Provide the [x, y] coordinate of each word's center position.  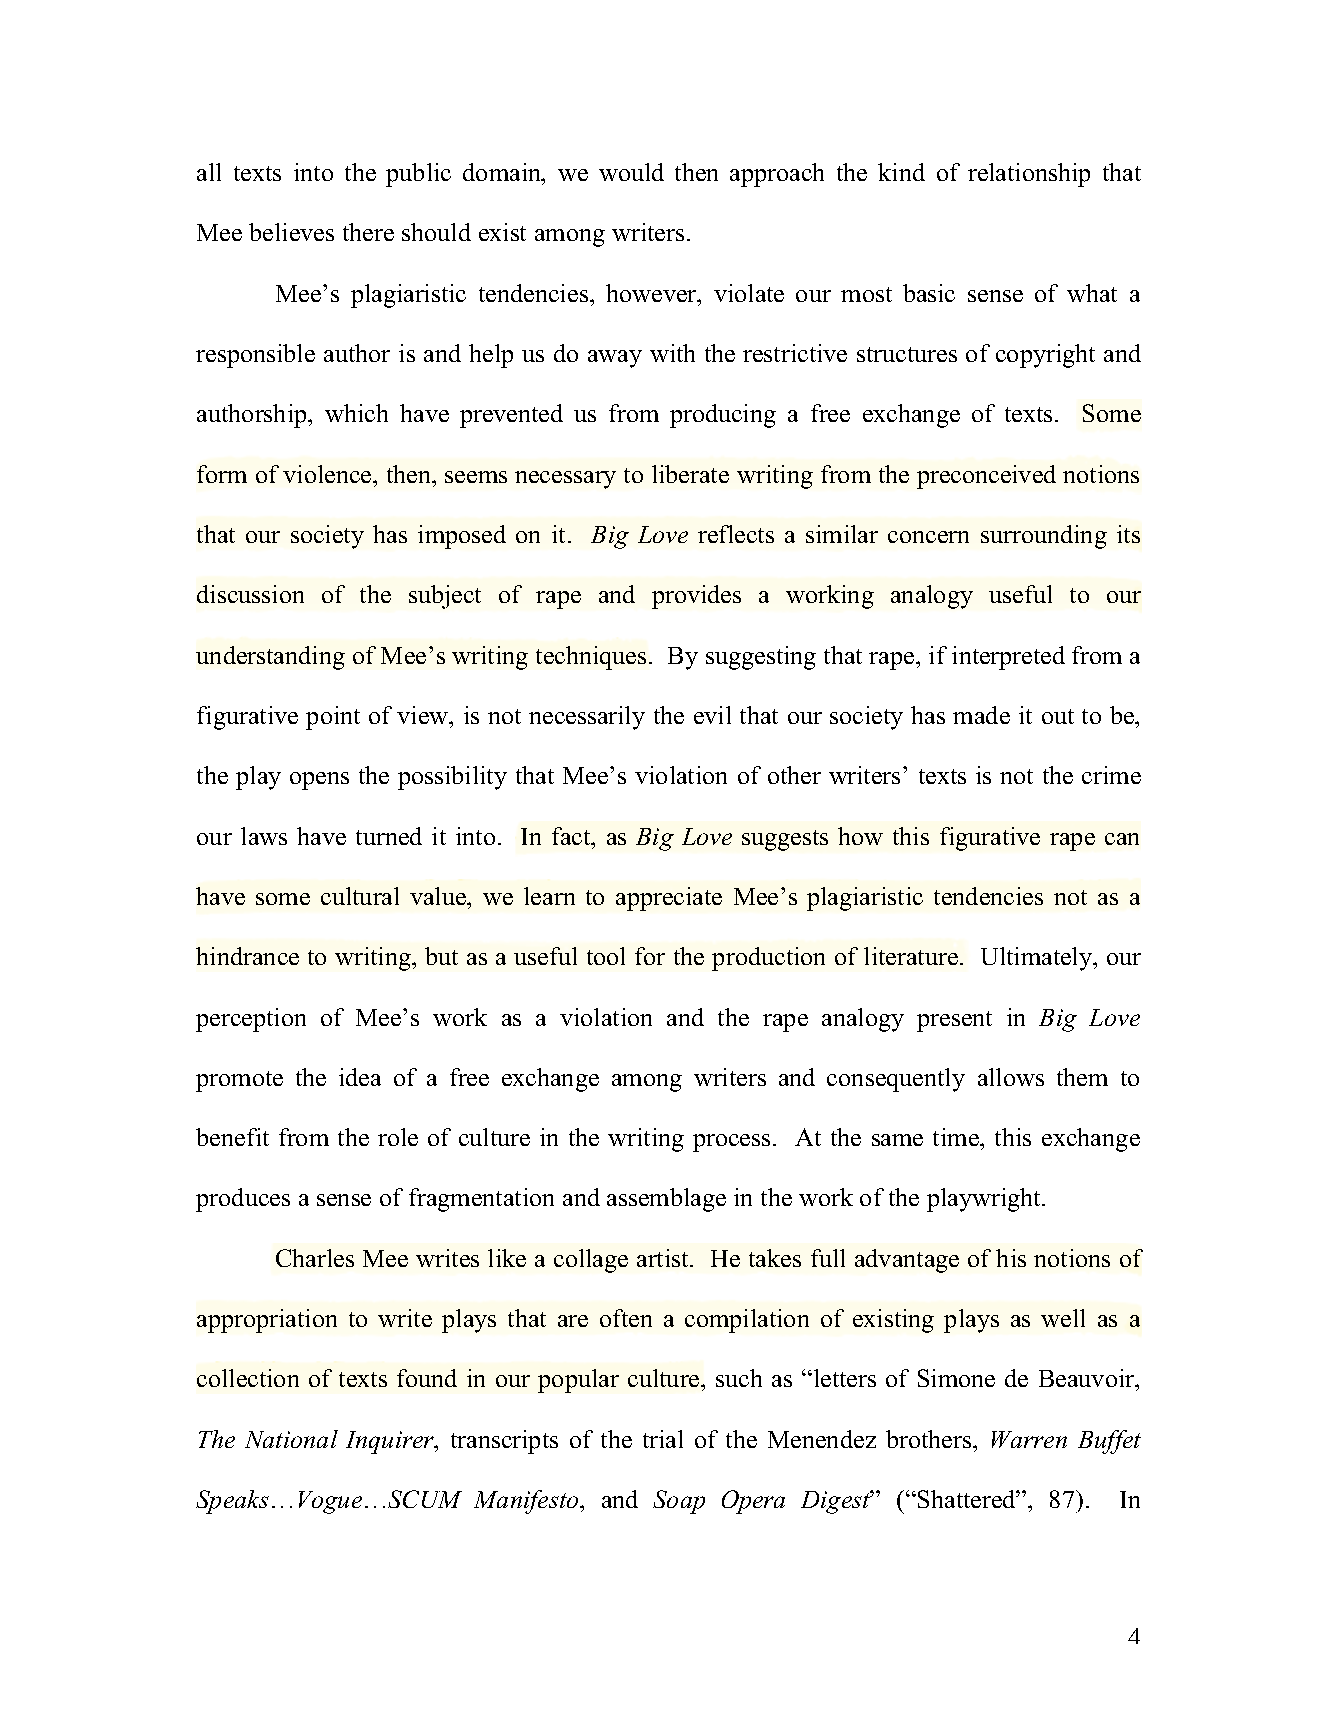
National [291, 1439]
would [631, 172]
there [368, 232]
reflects [736, 534]
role [398, 1137]
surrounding [1044, 537]
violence [328, 474]
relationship [1029, 175]
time [957, 1137]
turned [389, 836]
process [731, 1143]
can [1122, 839]
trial [663, 1439]
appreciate [669, 899]
